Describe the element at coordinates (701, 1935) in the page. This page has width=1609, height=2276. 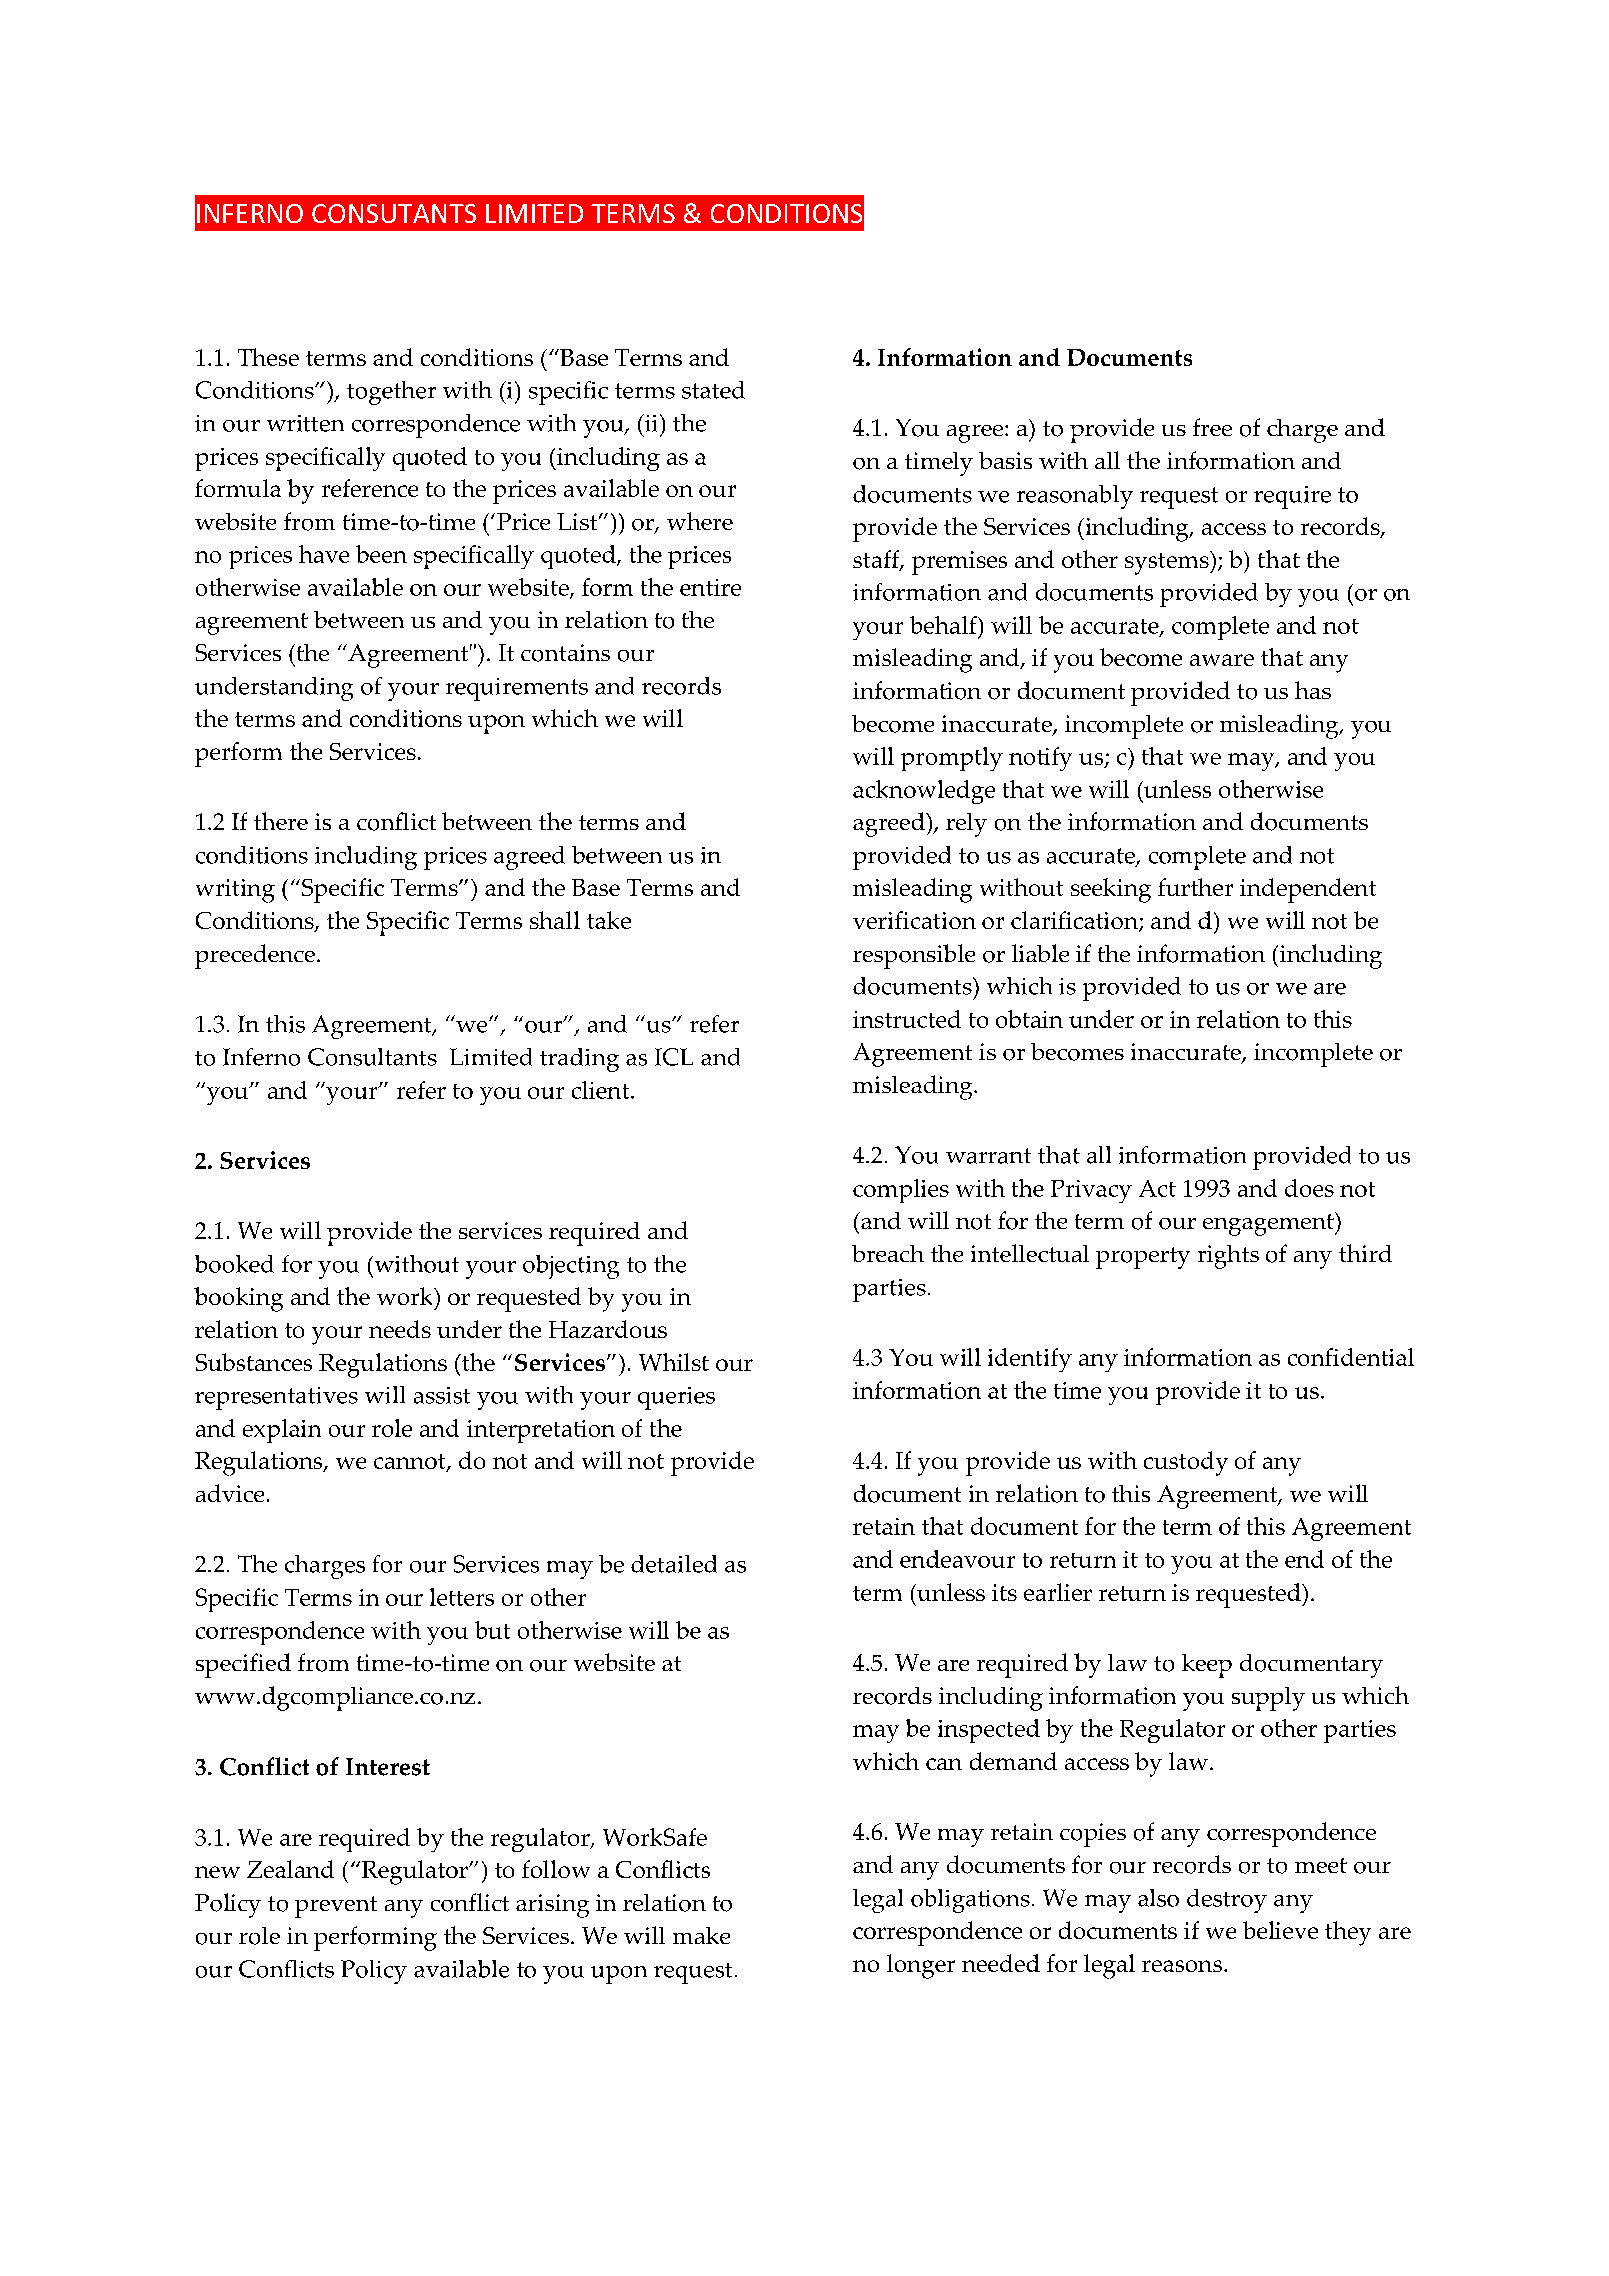
I see `make` at that location.
